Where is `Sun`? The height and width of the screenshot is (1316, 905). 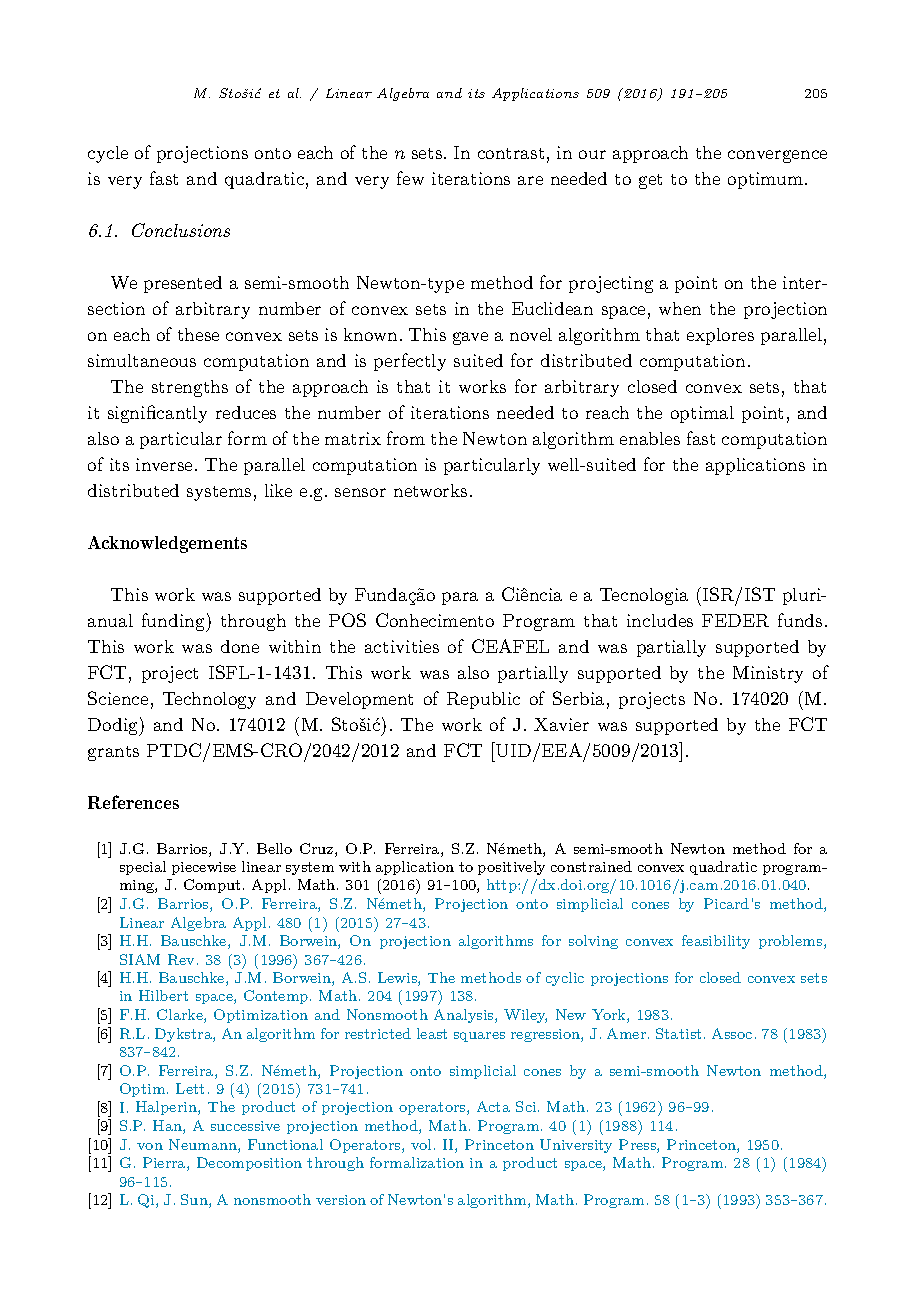 Sun is located at coordinates (195, 1201).
